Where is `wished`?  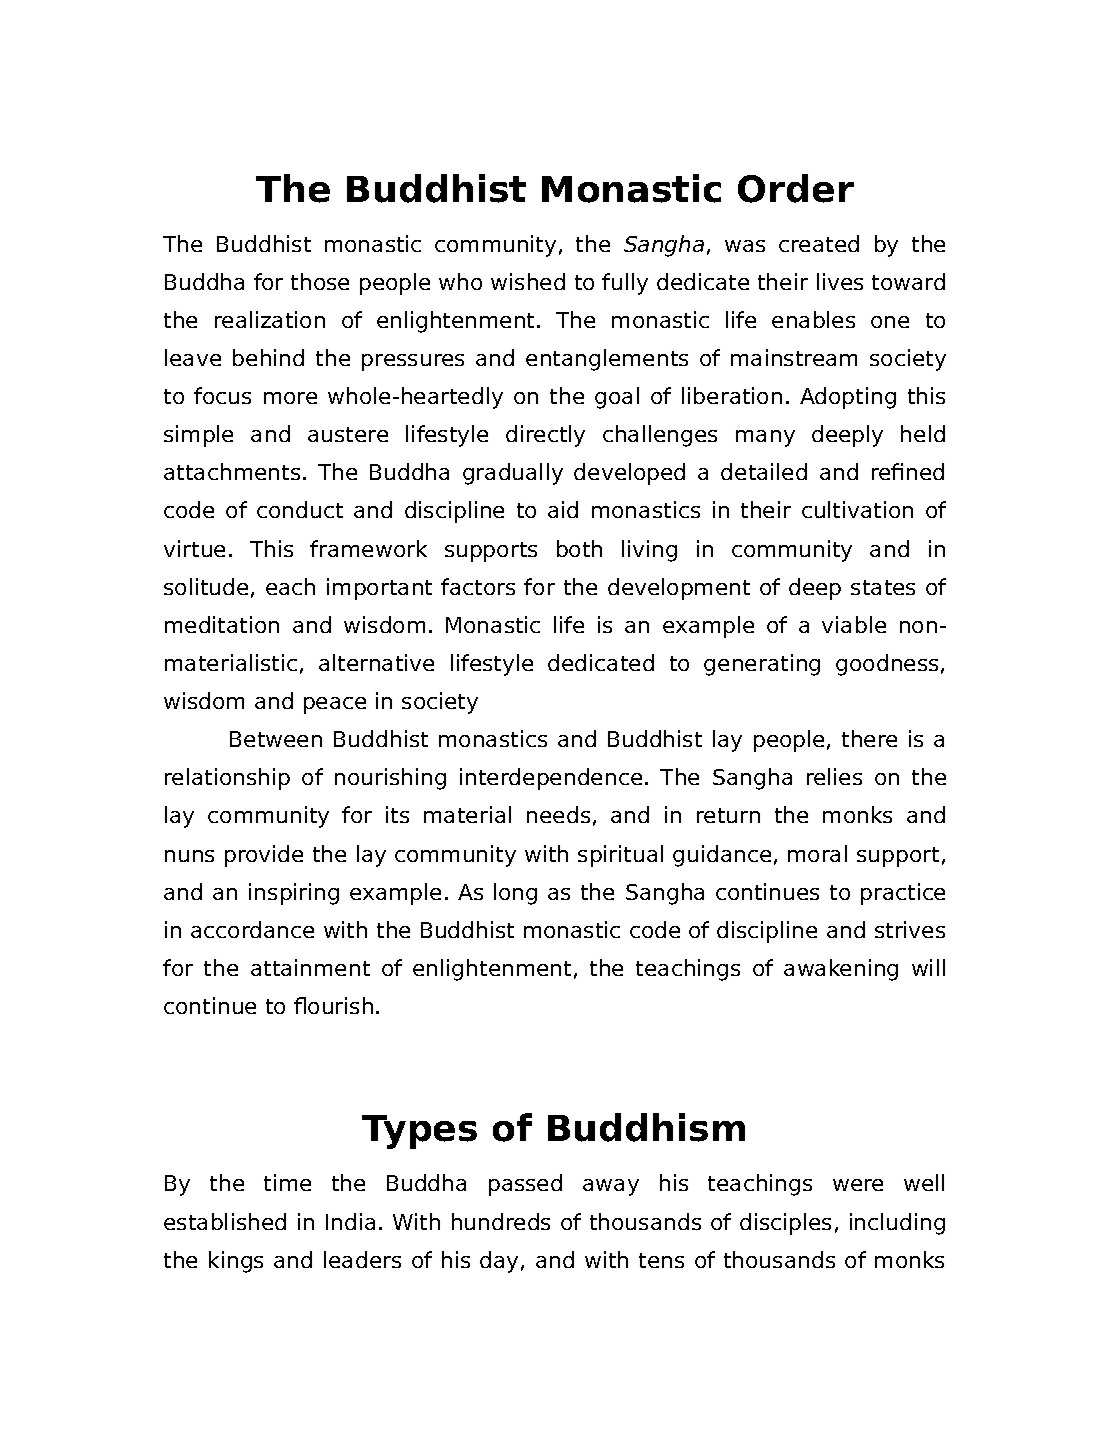 wished is located at coordinates (528, 281).
